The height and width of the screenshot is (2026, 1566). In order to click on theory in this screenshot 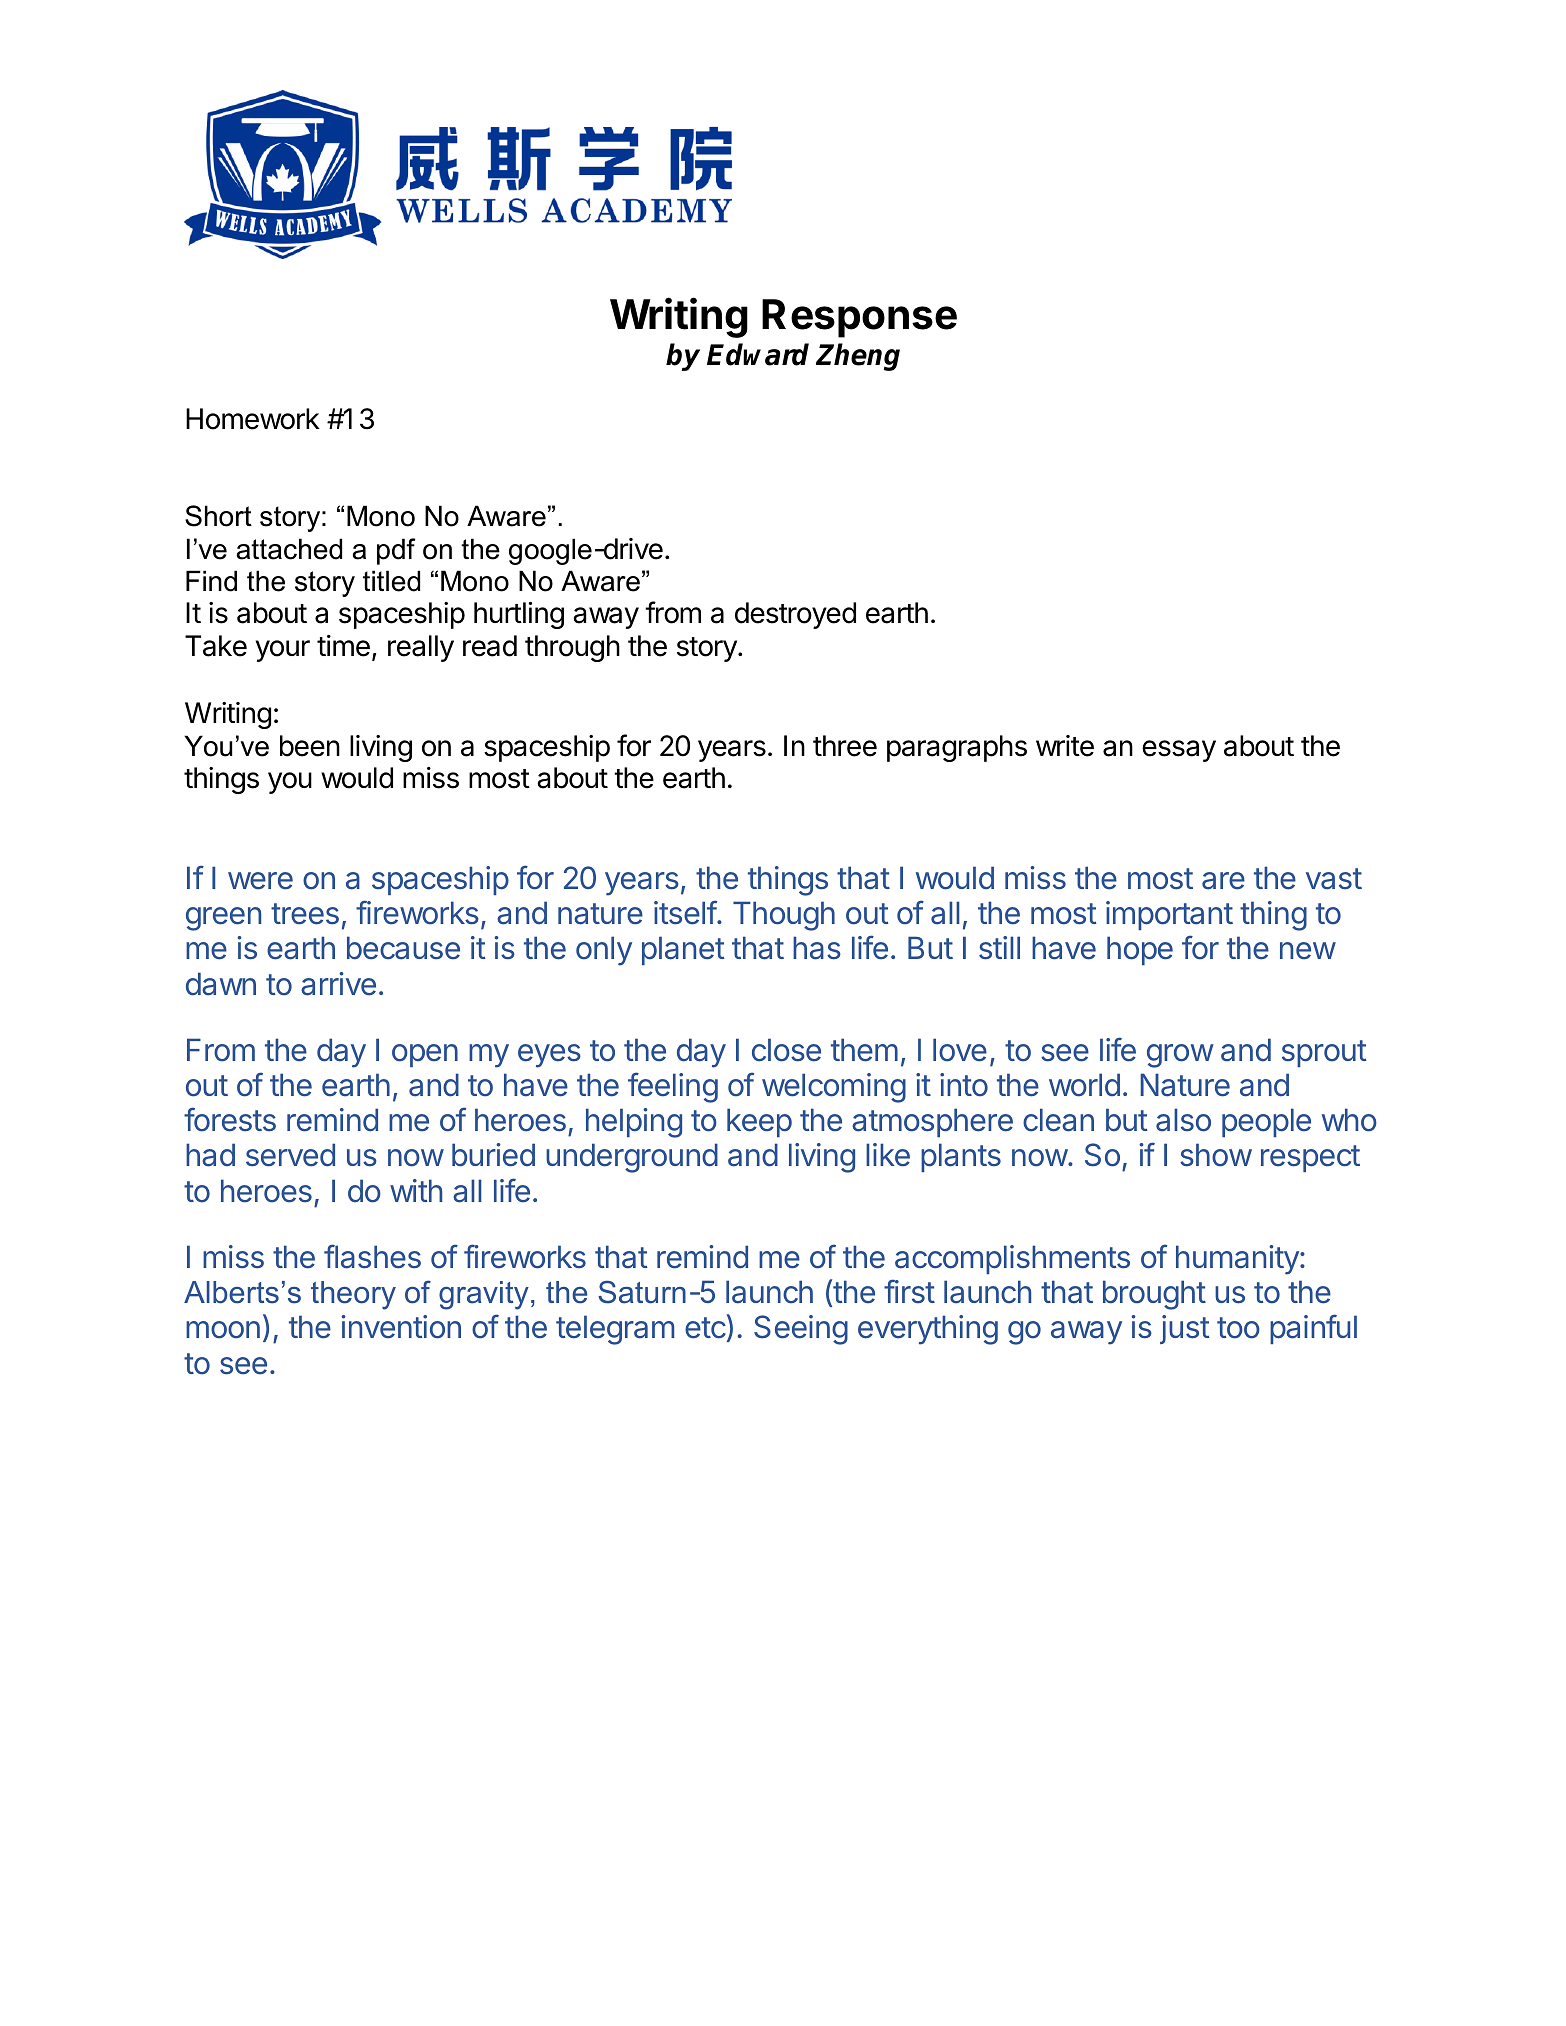, I will do `click(353, 1295)`.
